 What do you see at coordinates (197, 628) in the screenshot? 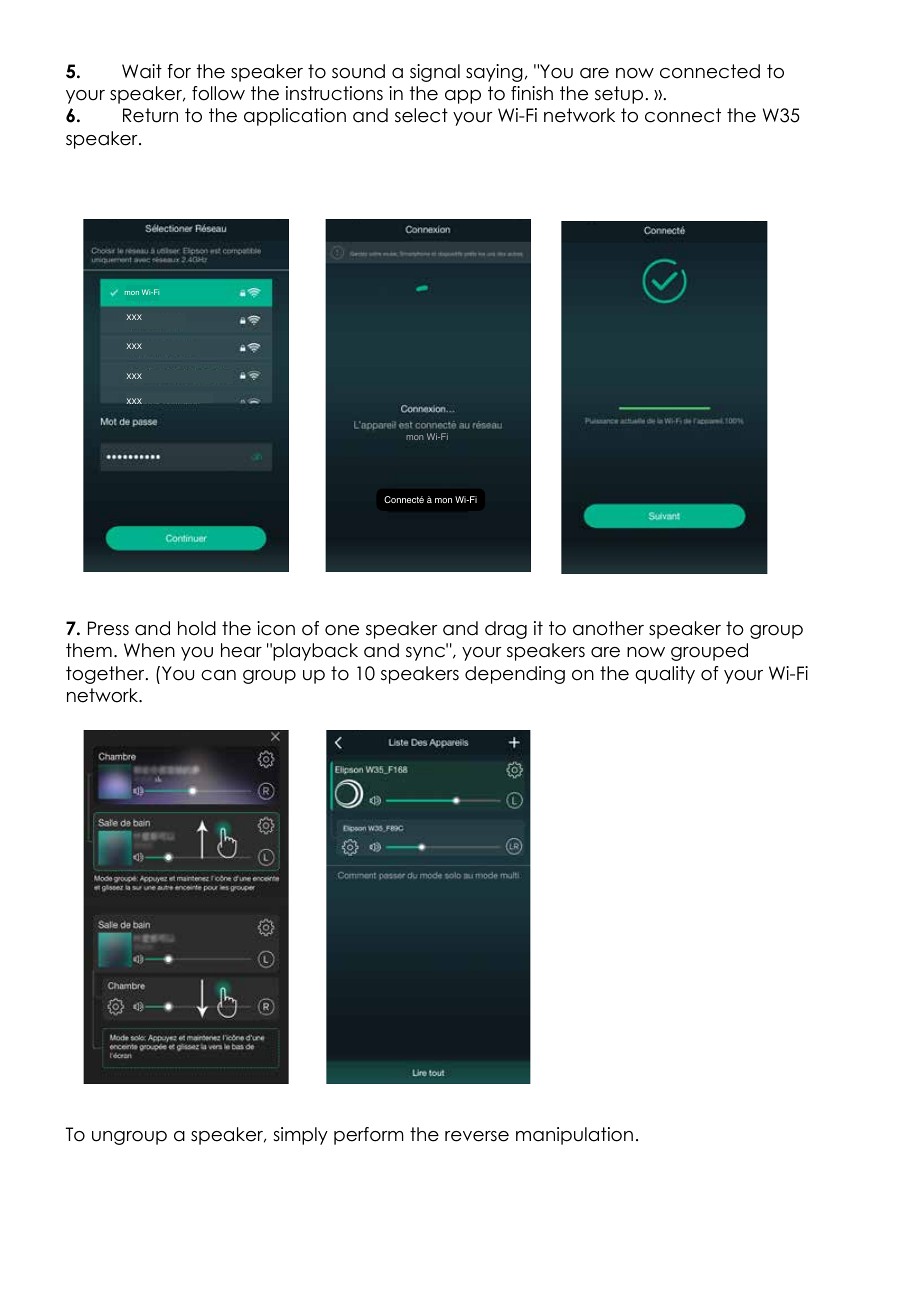
I see `hold` at bounding box center [197, 628].
